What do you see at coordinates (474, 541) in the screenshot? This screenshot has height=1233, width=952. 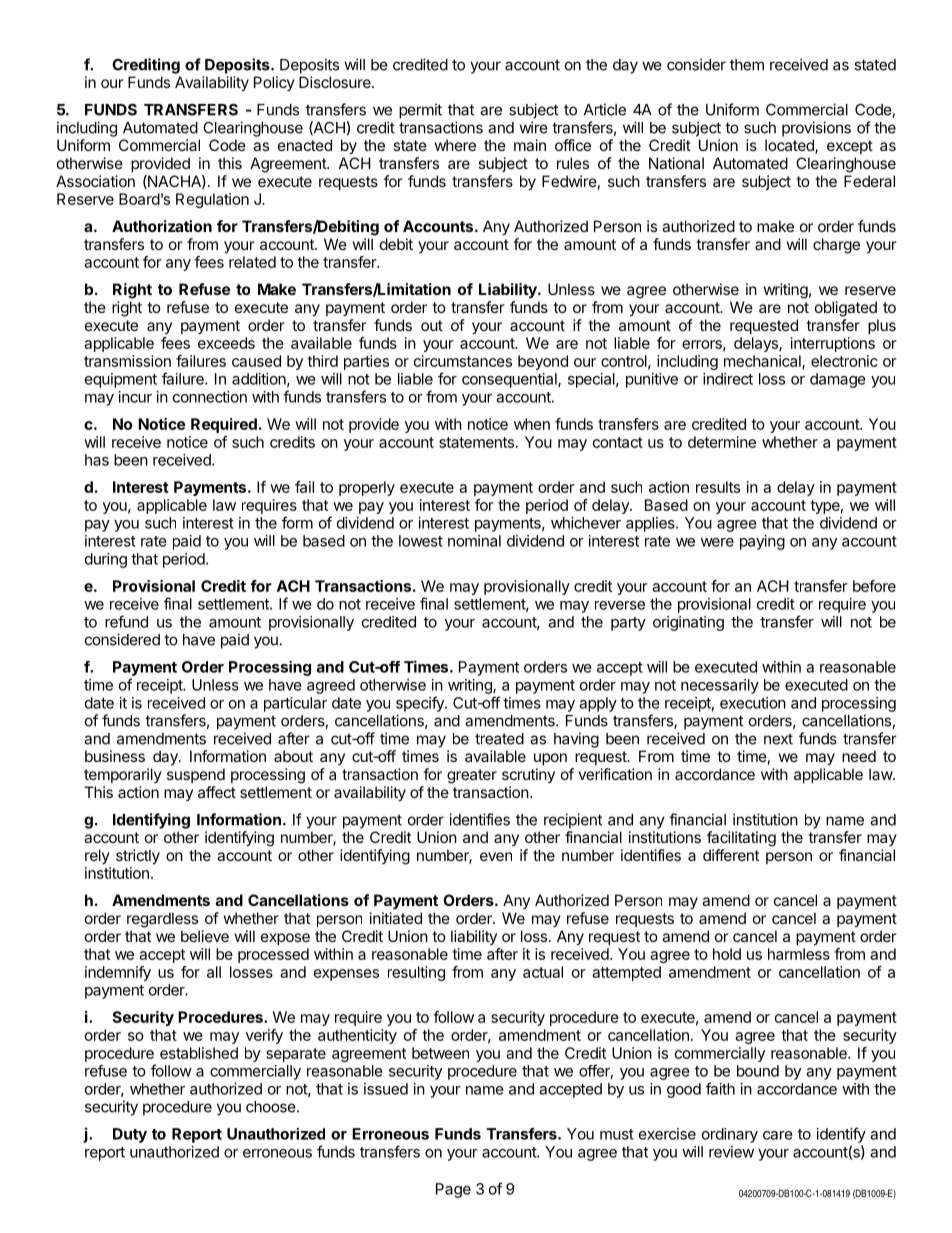 I see `nominal` at bounding box center [474, 541].
